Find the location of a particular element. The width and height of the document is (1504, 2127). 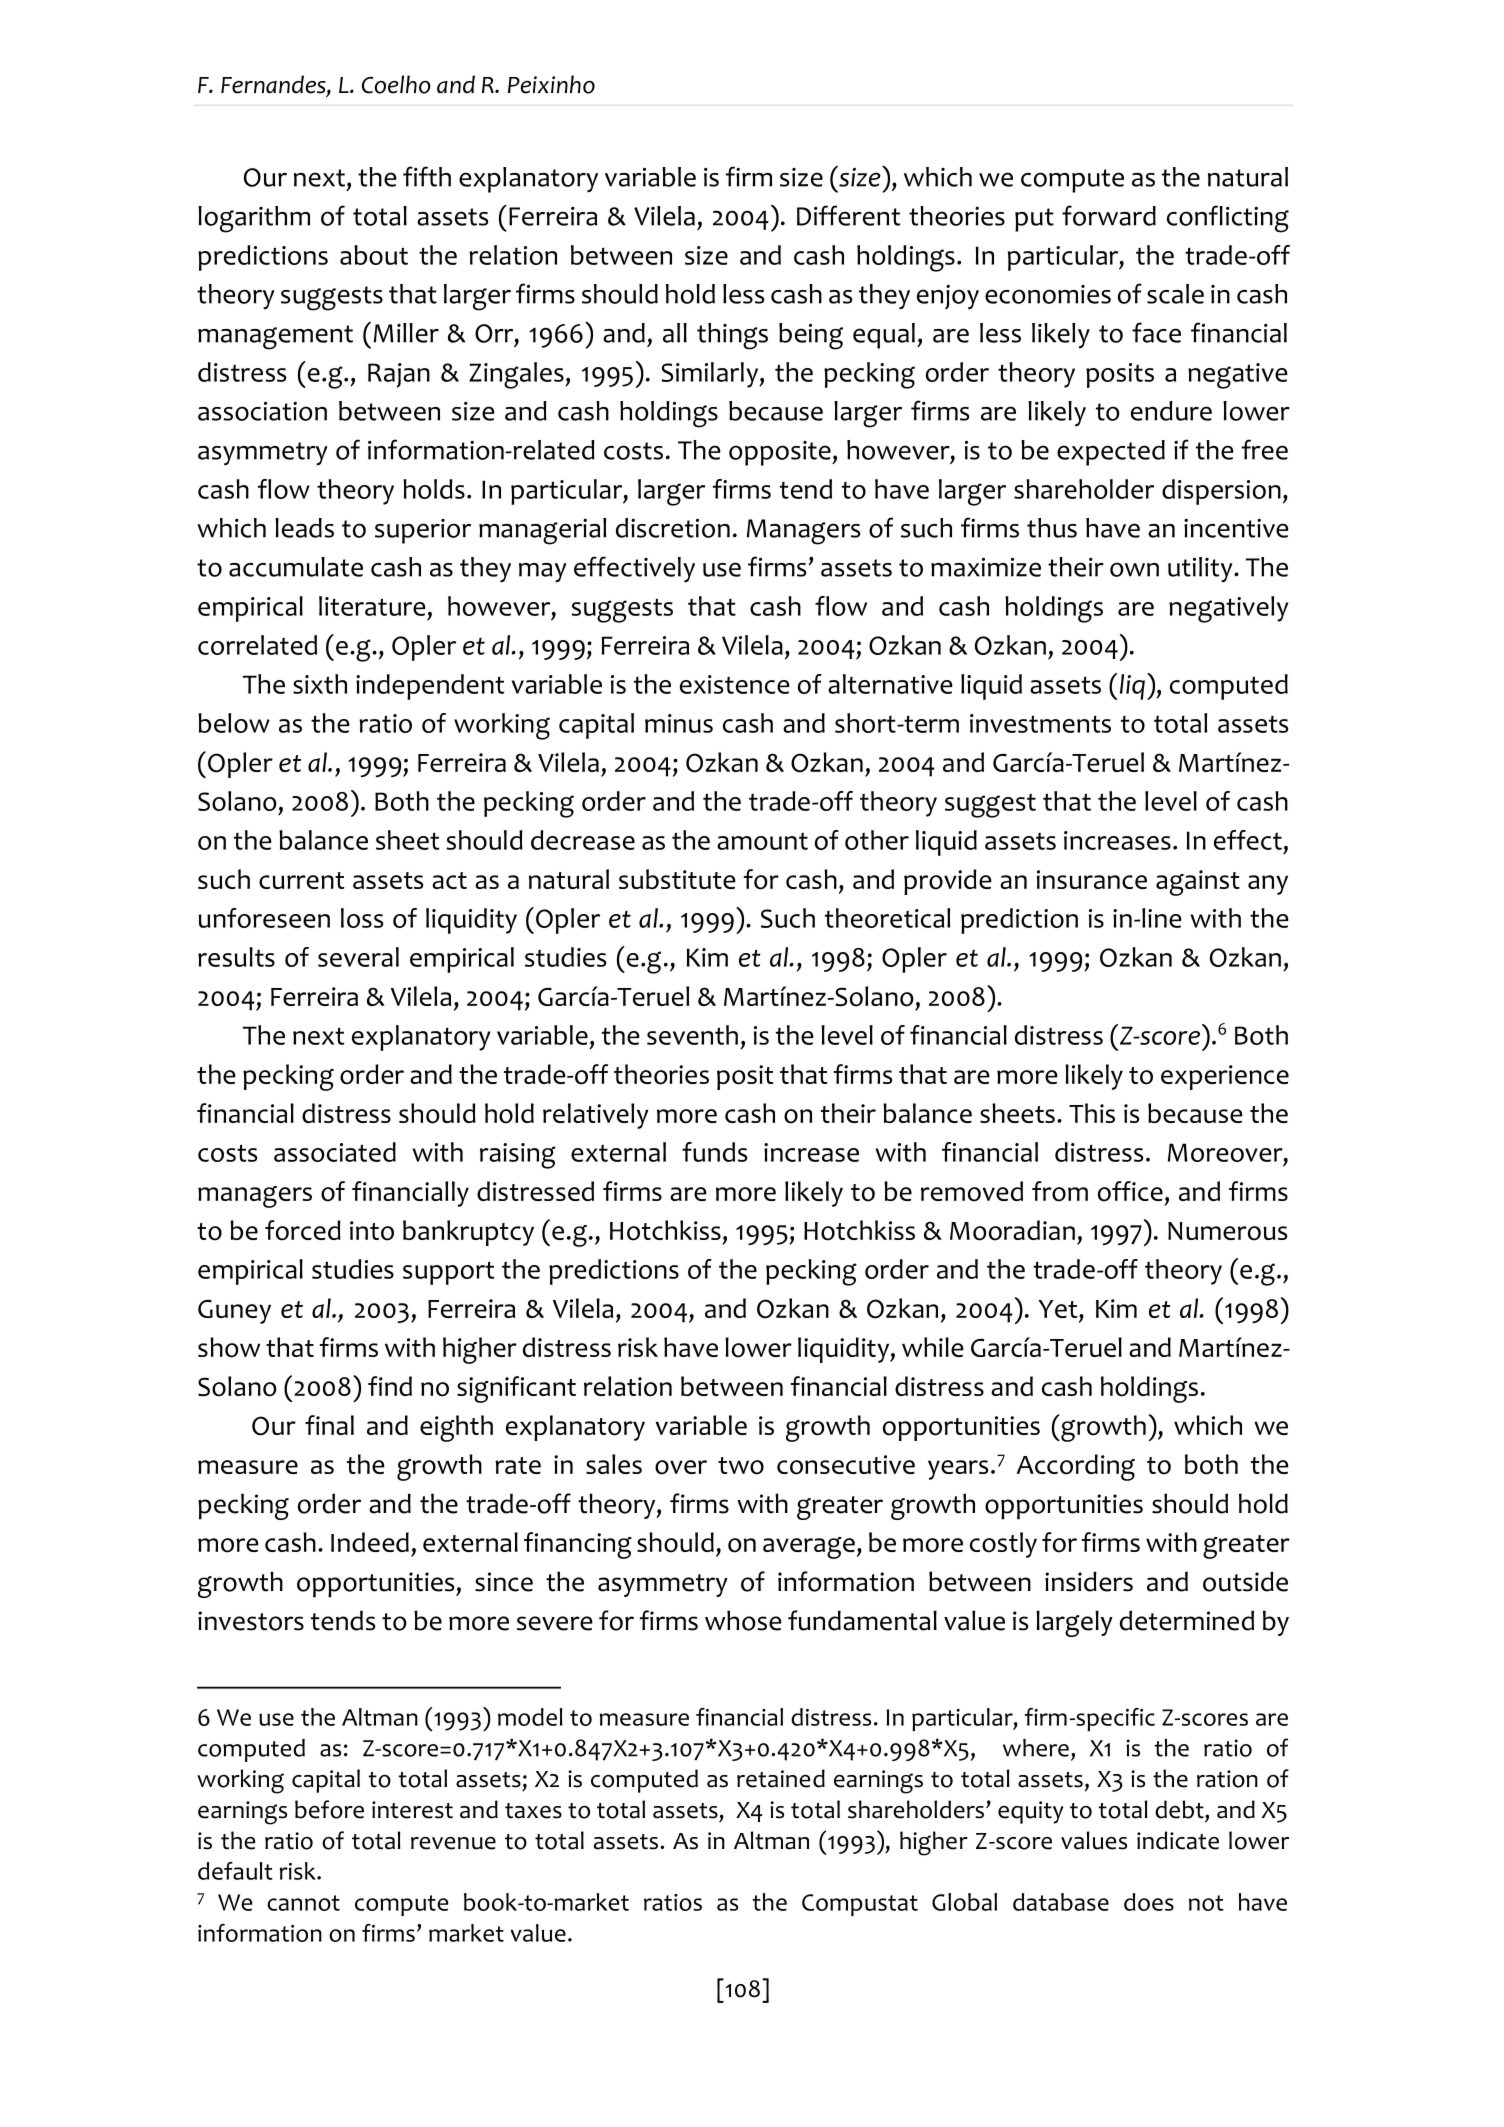

several is located at coordinates (358, 957).
